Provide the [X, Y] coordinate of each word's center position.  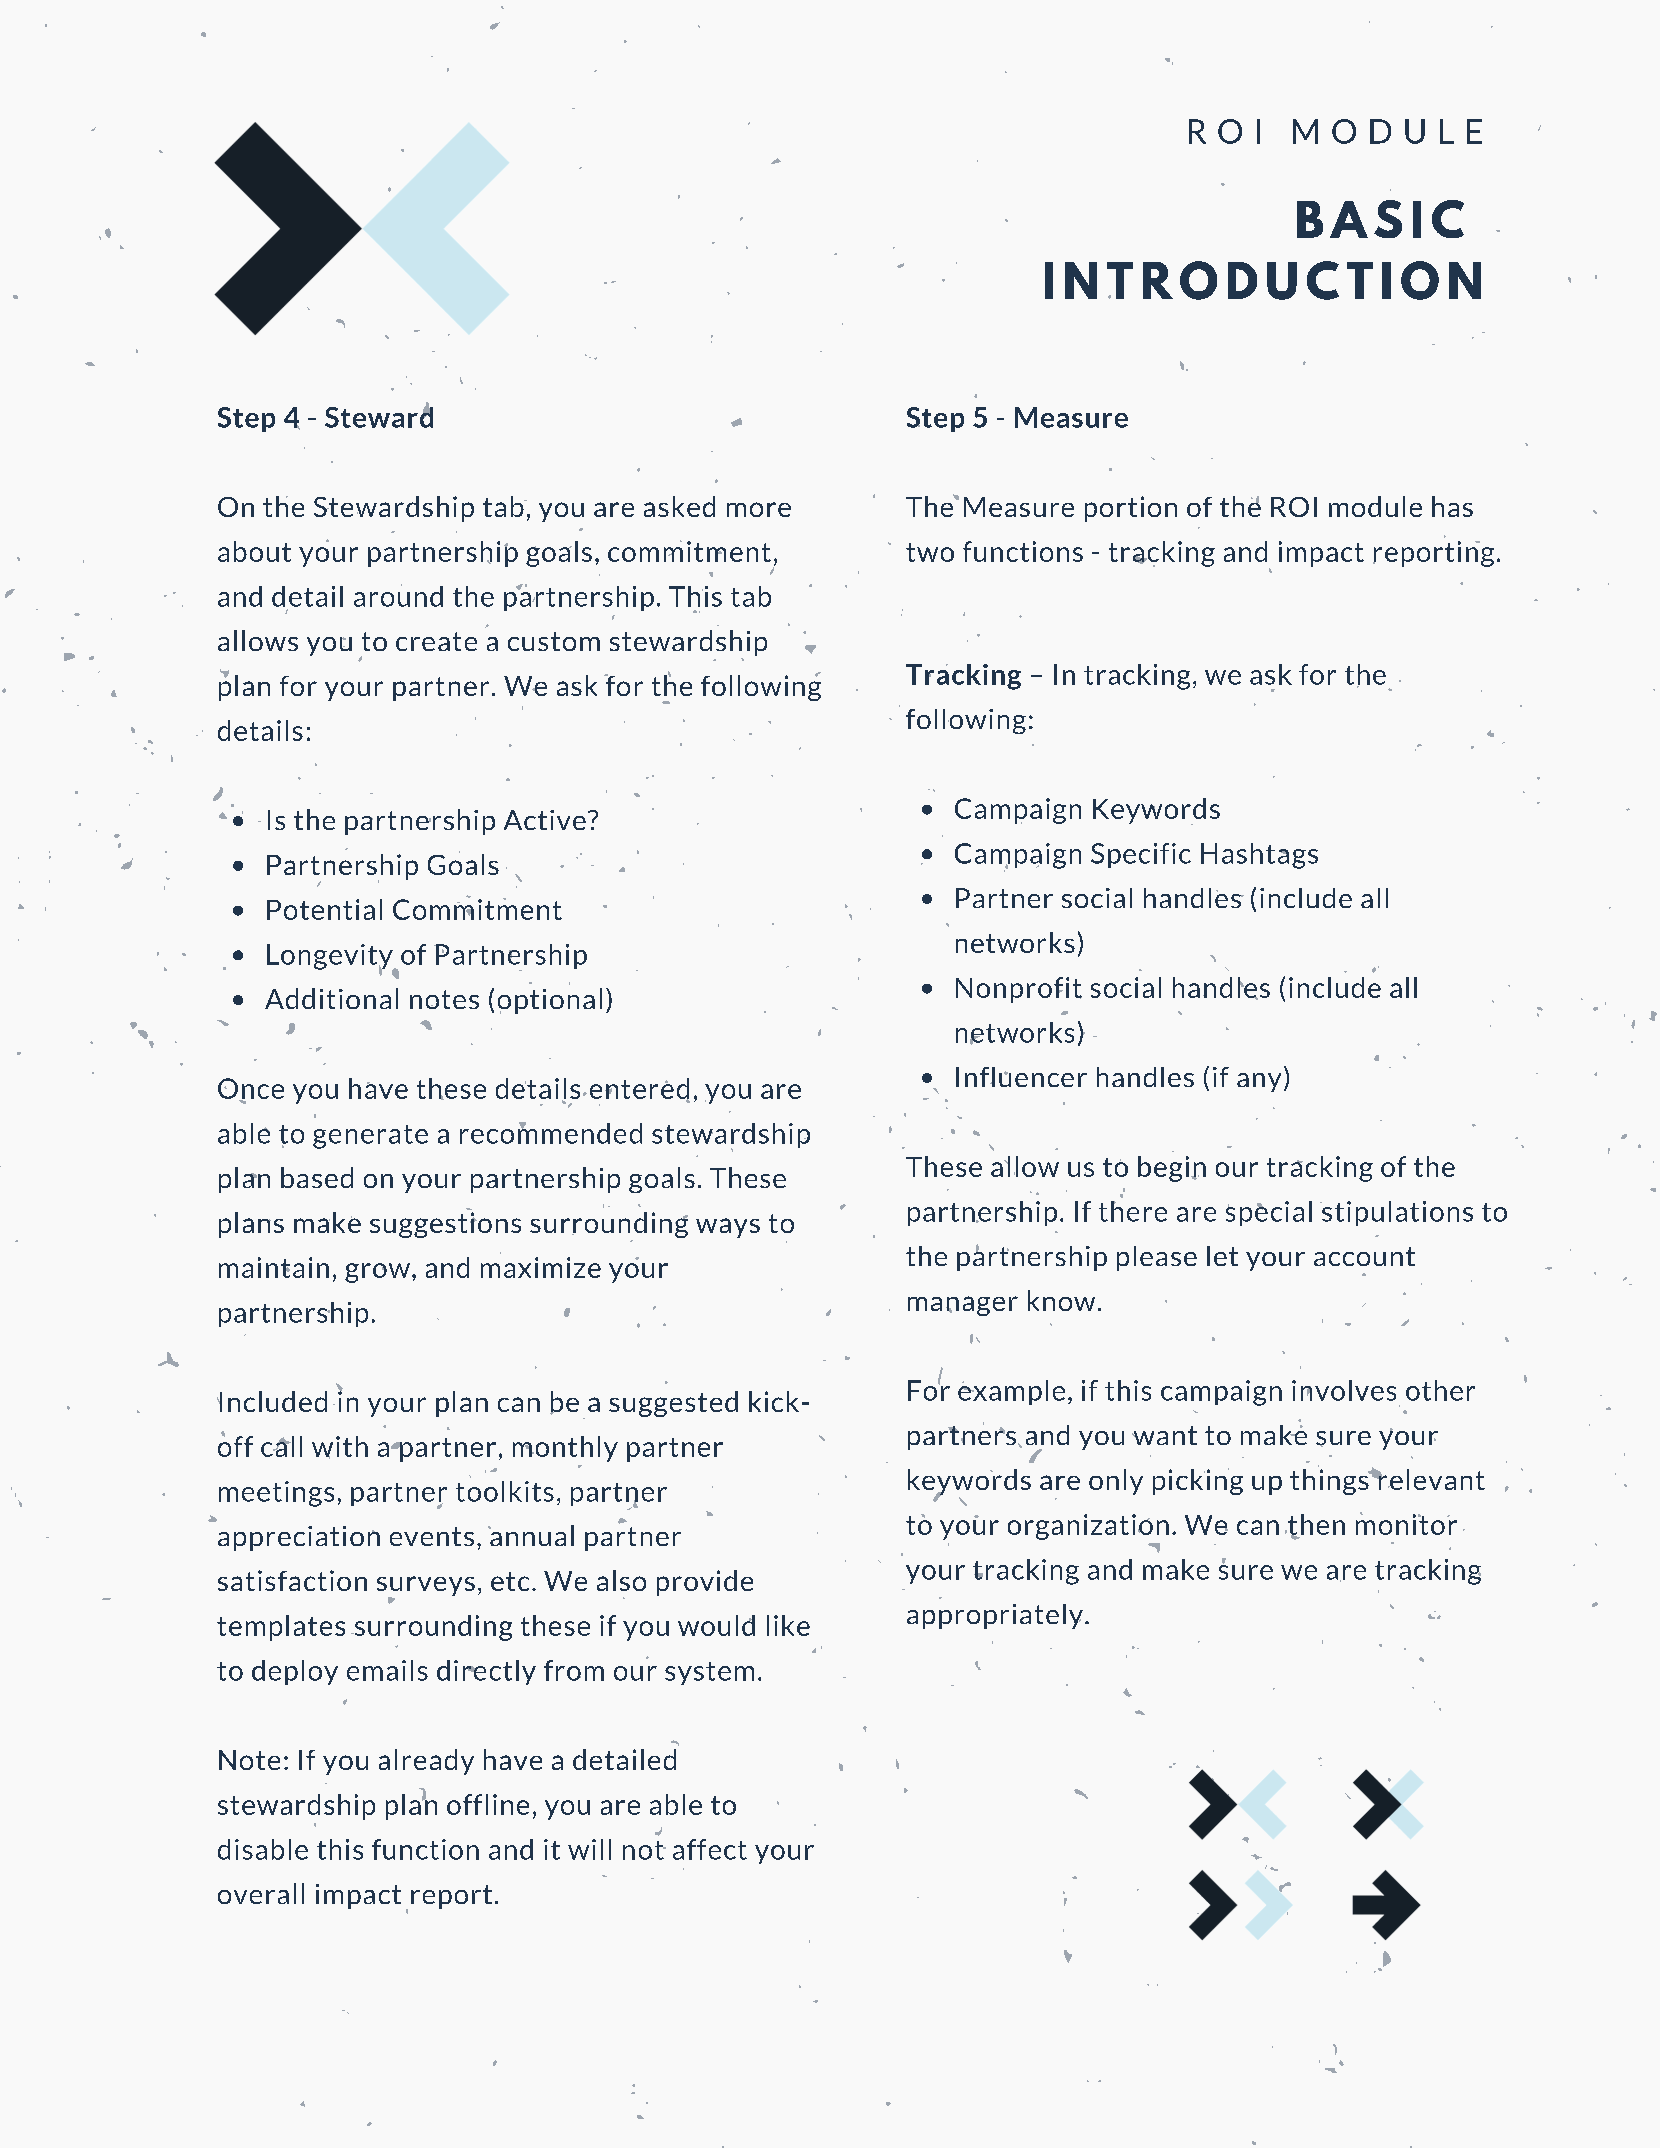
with [340, 1447]
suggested [673, 1404]
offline [488, 1804]
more [759, 509]
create [436, 641]
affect [710, 1849]
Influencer [1021, 1077]
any [1259, 1082]
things [1330, 1480]
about [254, 551]
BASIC [1380, 219]
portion [1131, 509]
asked [679, 506]
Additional [331, 998]
